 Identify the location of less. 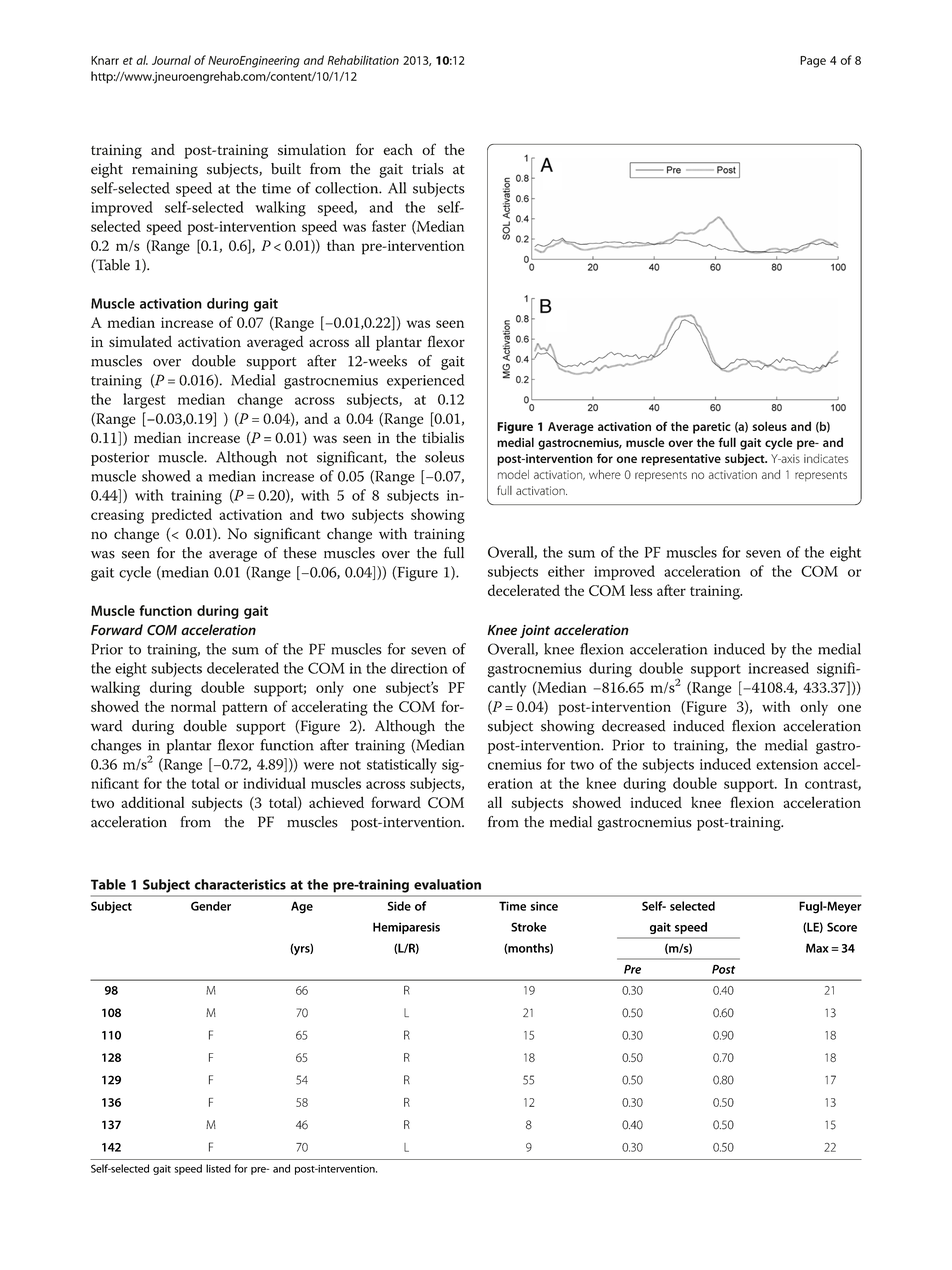
(641, 590).
